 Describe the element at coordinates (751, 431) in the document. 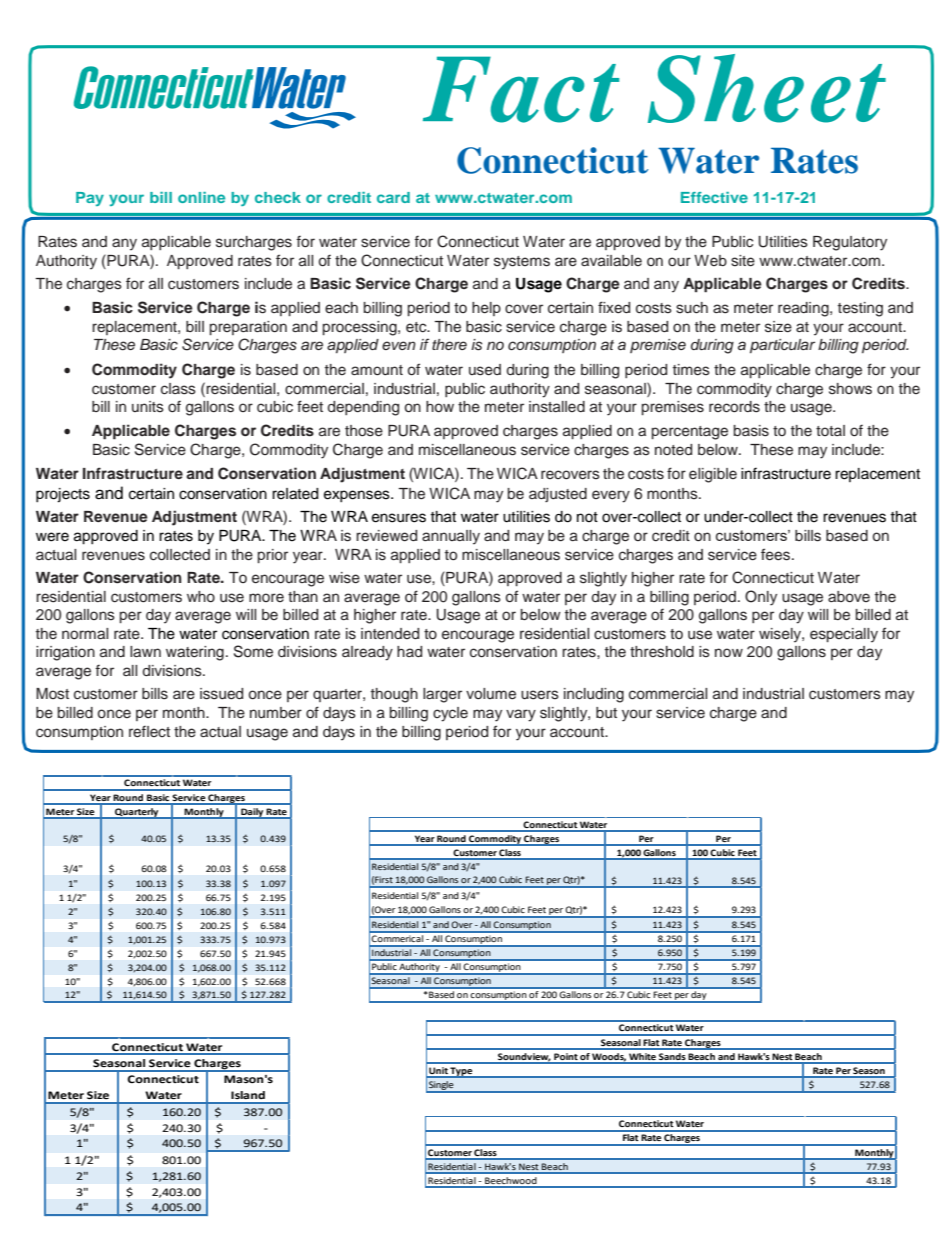

I see `basis` at that location.
